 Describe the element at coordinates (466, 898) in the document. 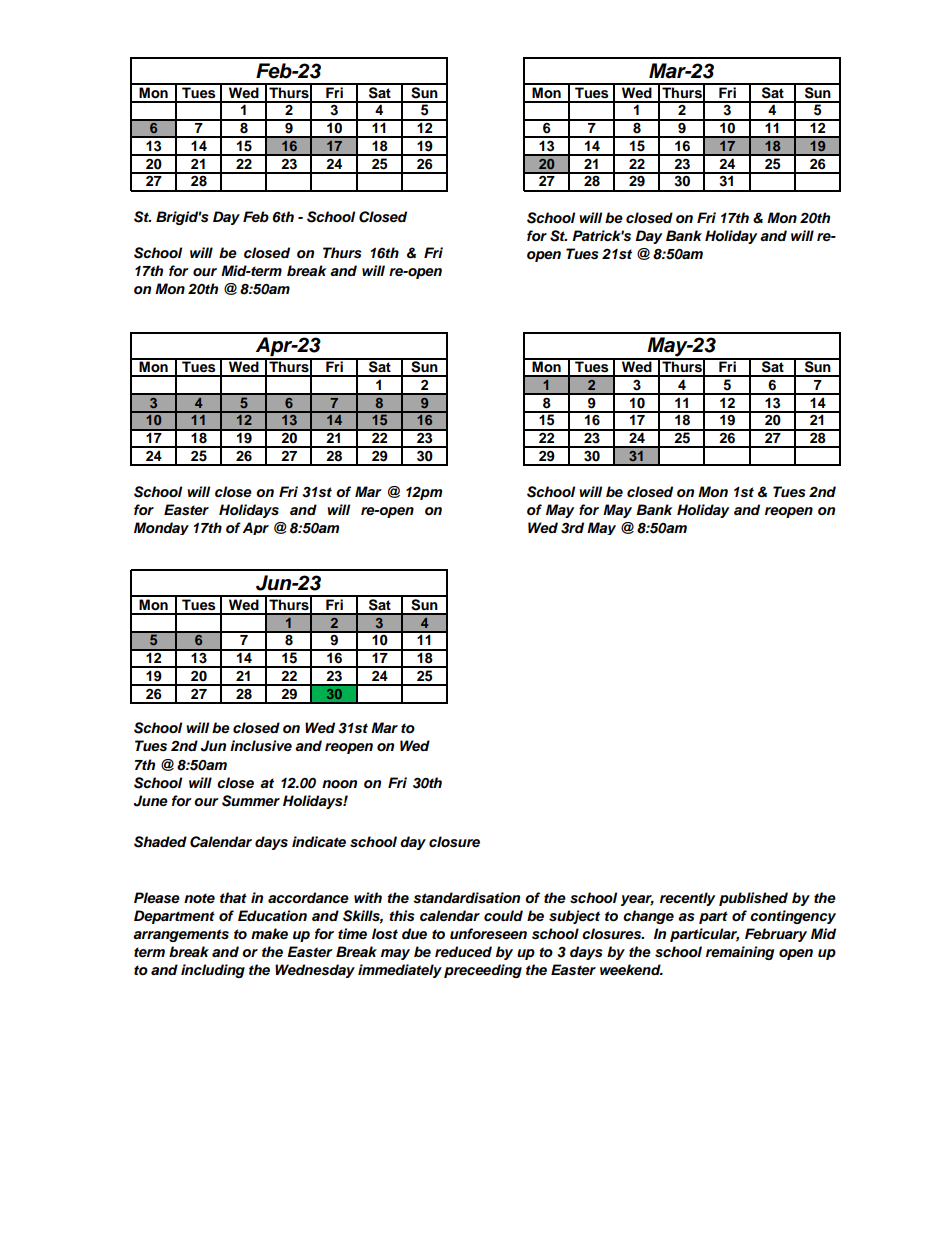

I see `standardisation` at that location.
